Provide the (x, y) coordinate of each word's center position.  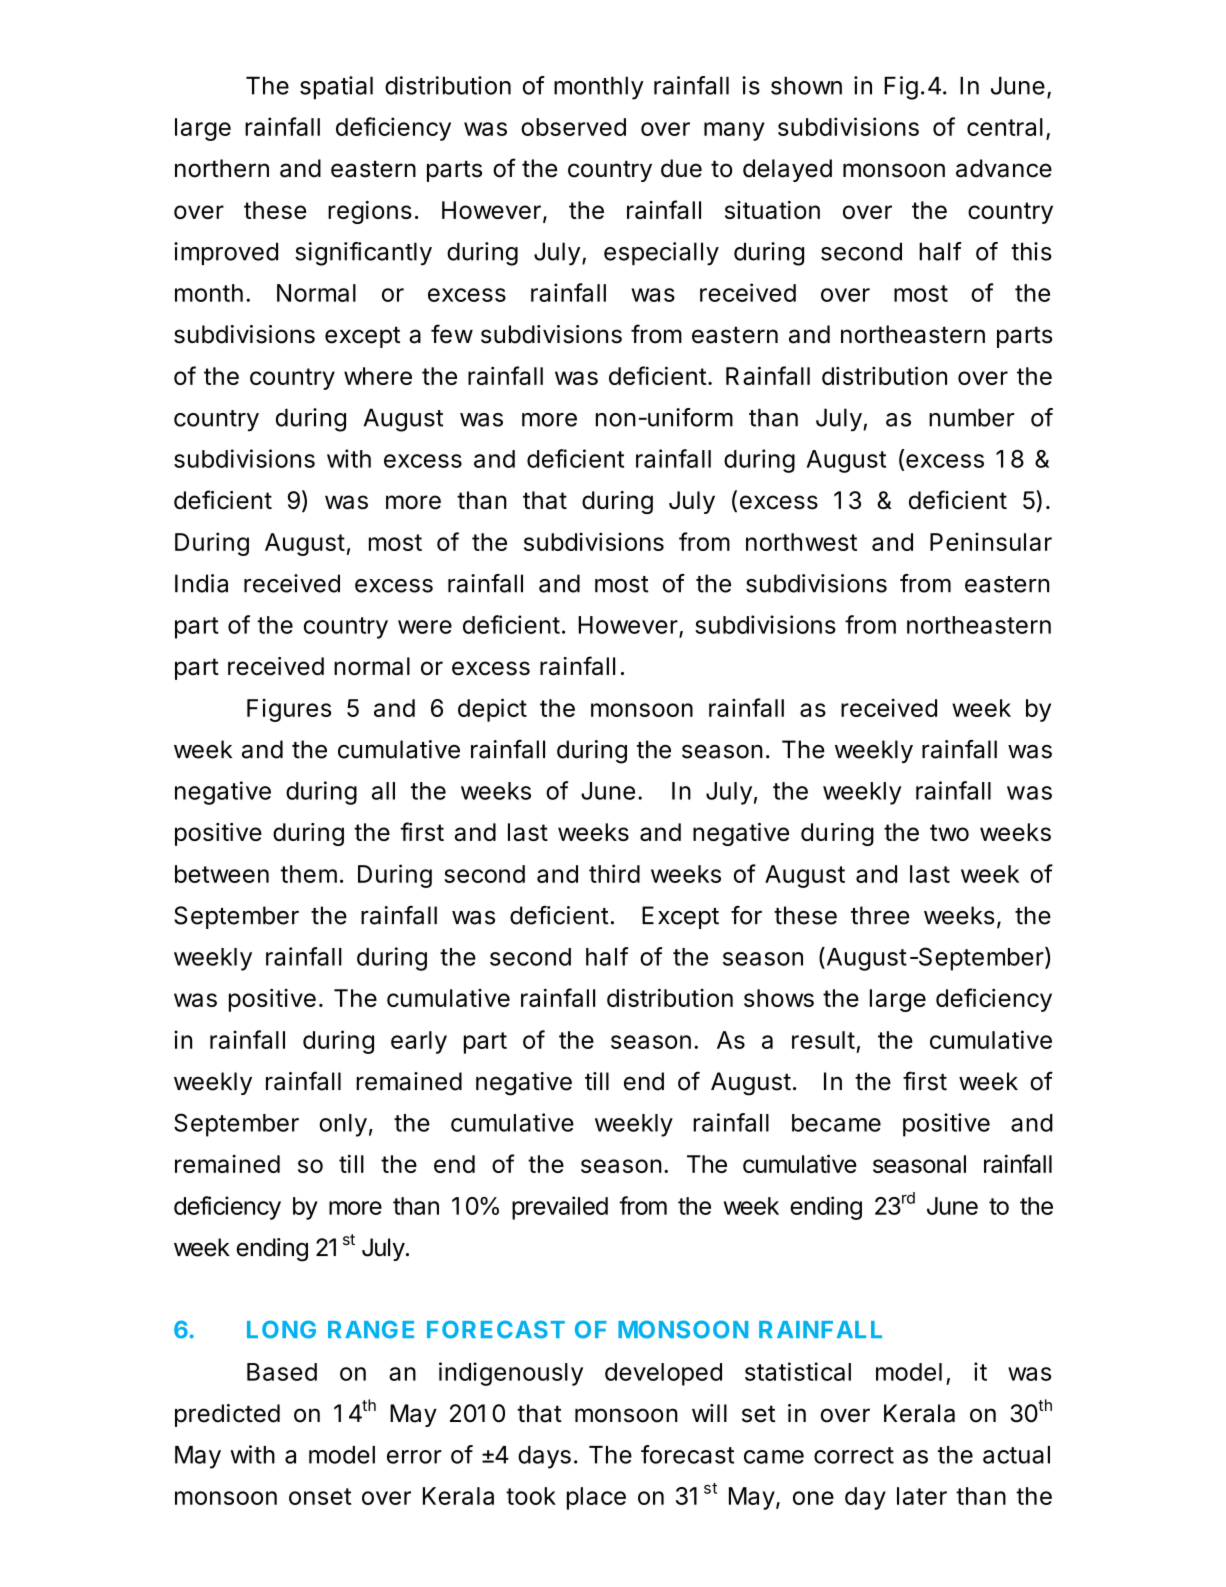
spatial (336, 88)
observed (573, 127)
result (823, 1040)
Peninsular (991, 542)
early (419, 1042)
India (201, 583)
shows (779, 998)
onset (320, 1496)
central (1005, 127)
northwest (801, 542)
